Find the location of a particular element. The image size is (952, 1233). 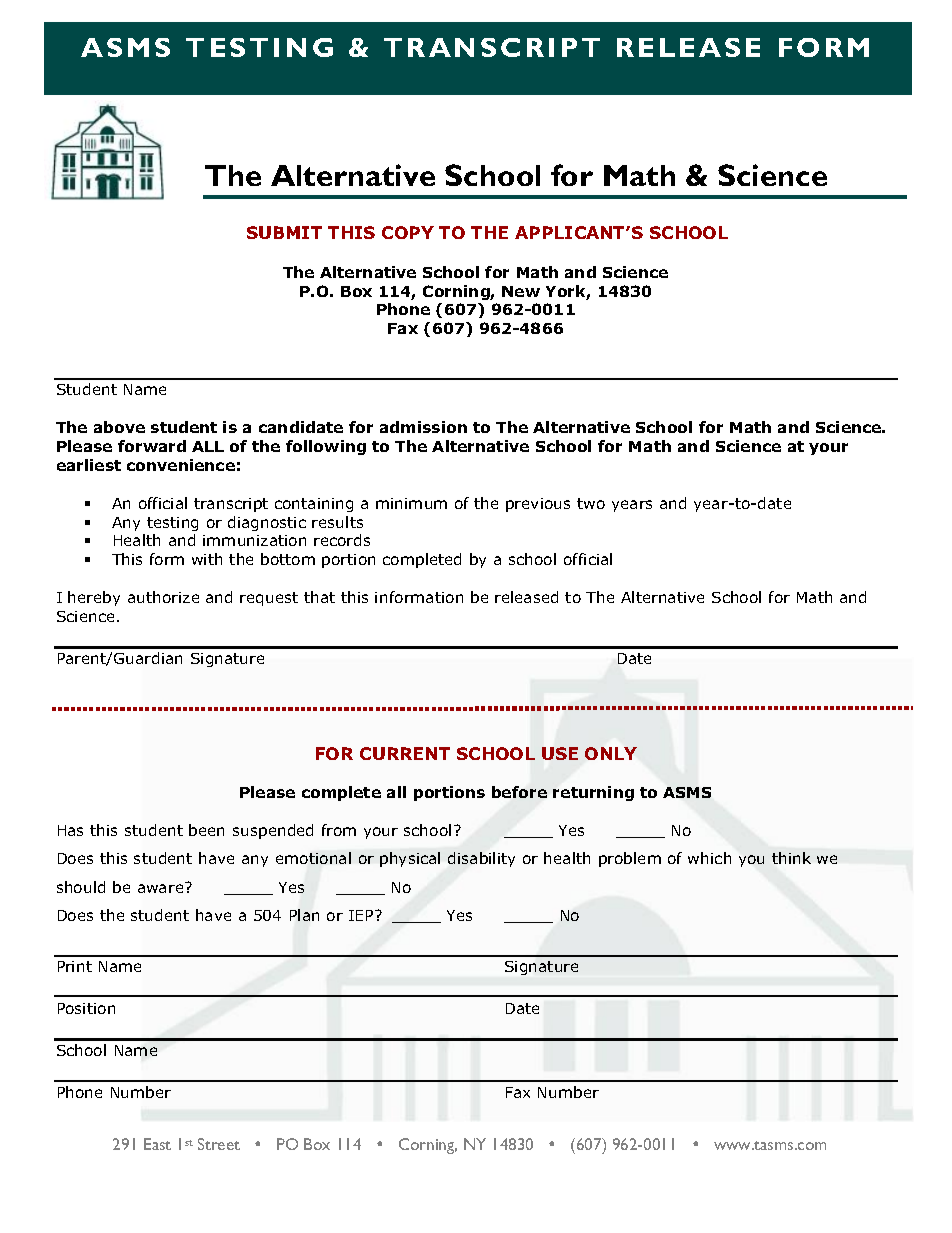

convenience is located at coordinates (181, 465).
